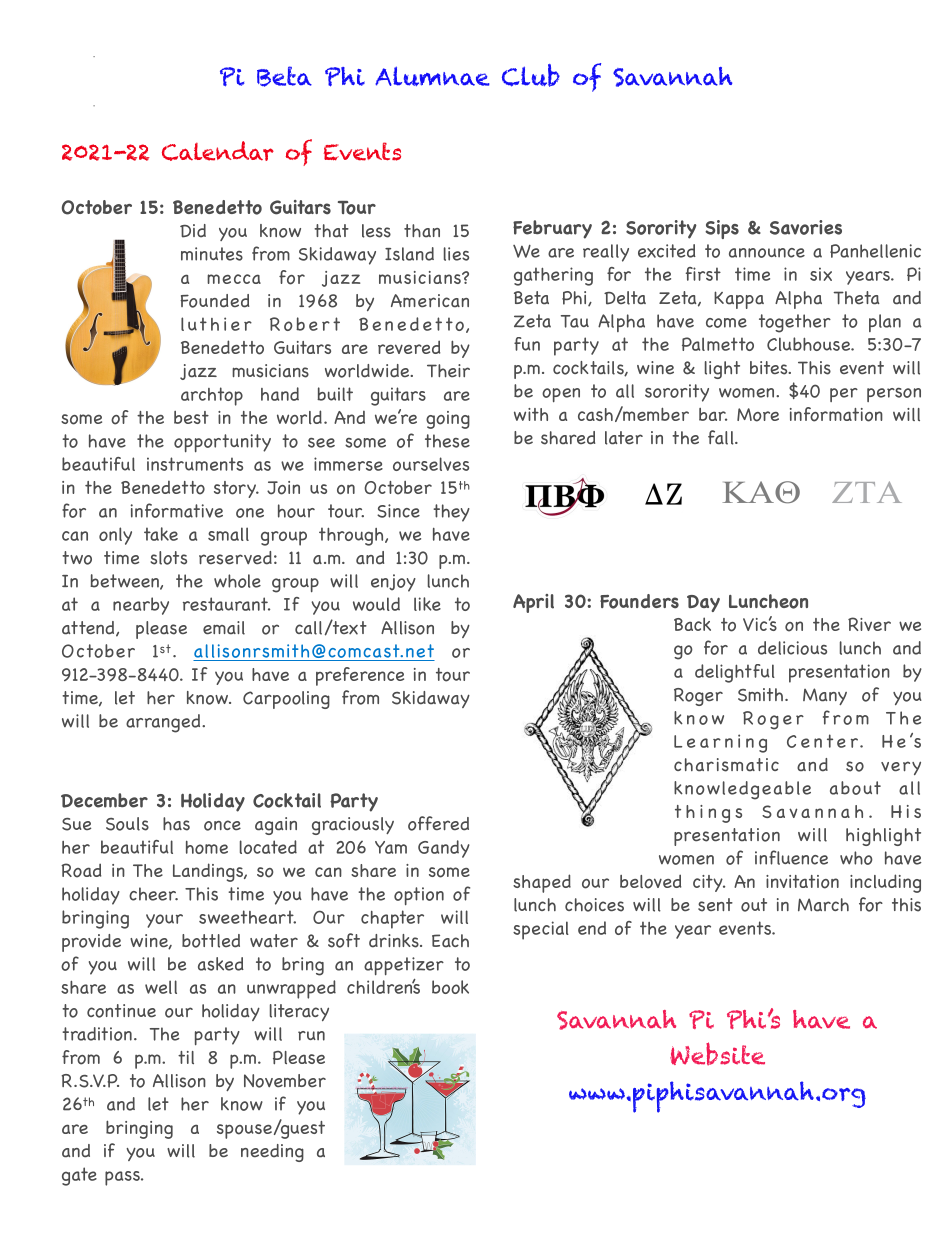 The image size is (952, 1233). Describe the element at coordinates (456, 254) in the page. I see `lies` at that location.
